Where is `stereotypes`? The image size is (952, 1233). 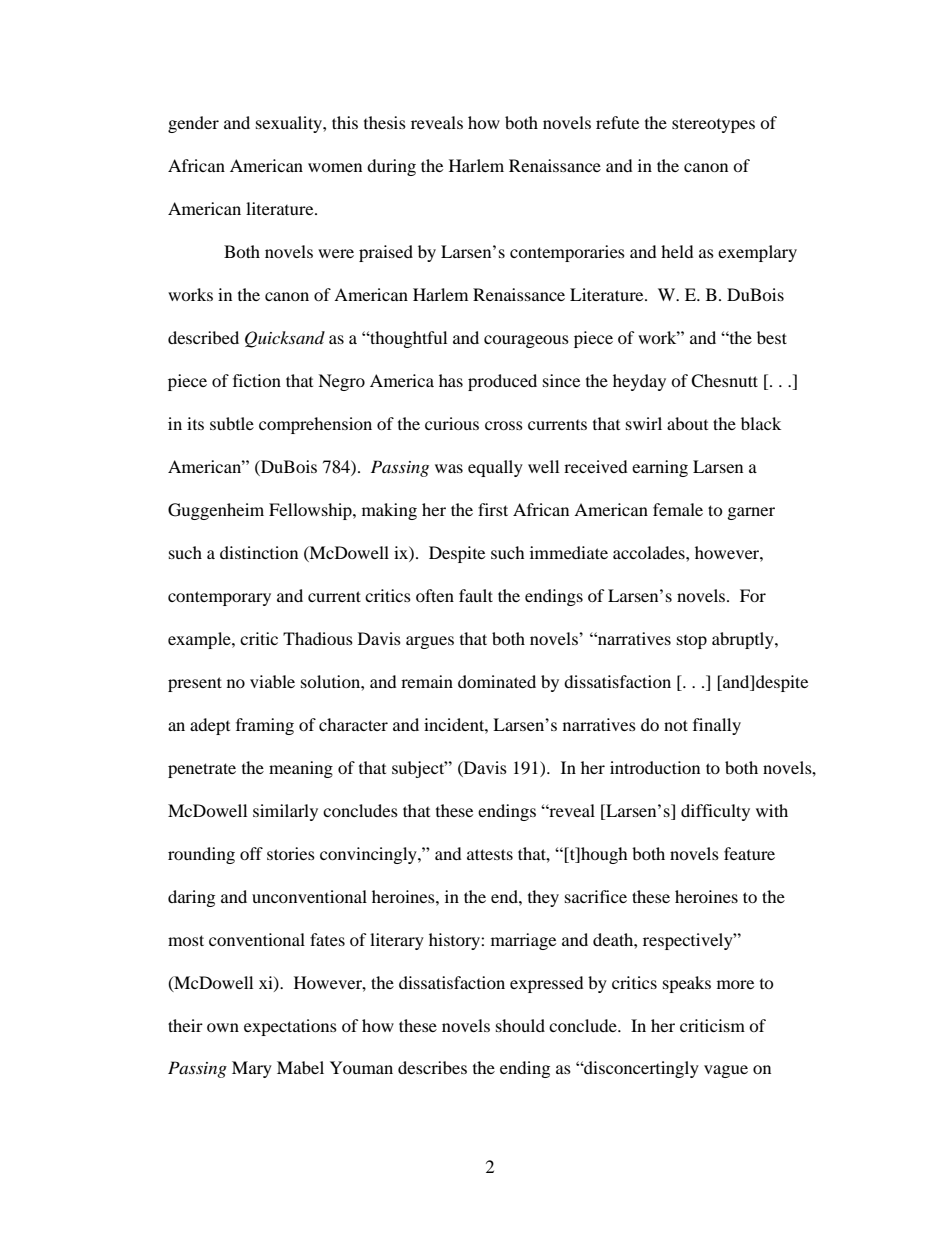
stereotypes is located at coordinates (713, 125).
